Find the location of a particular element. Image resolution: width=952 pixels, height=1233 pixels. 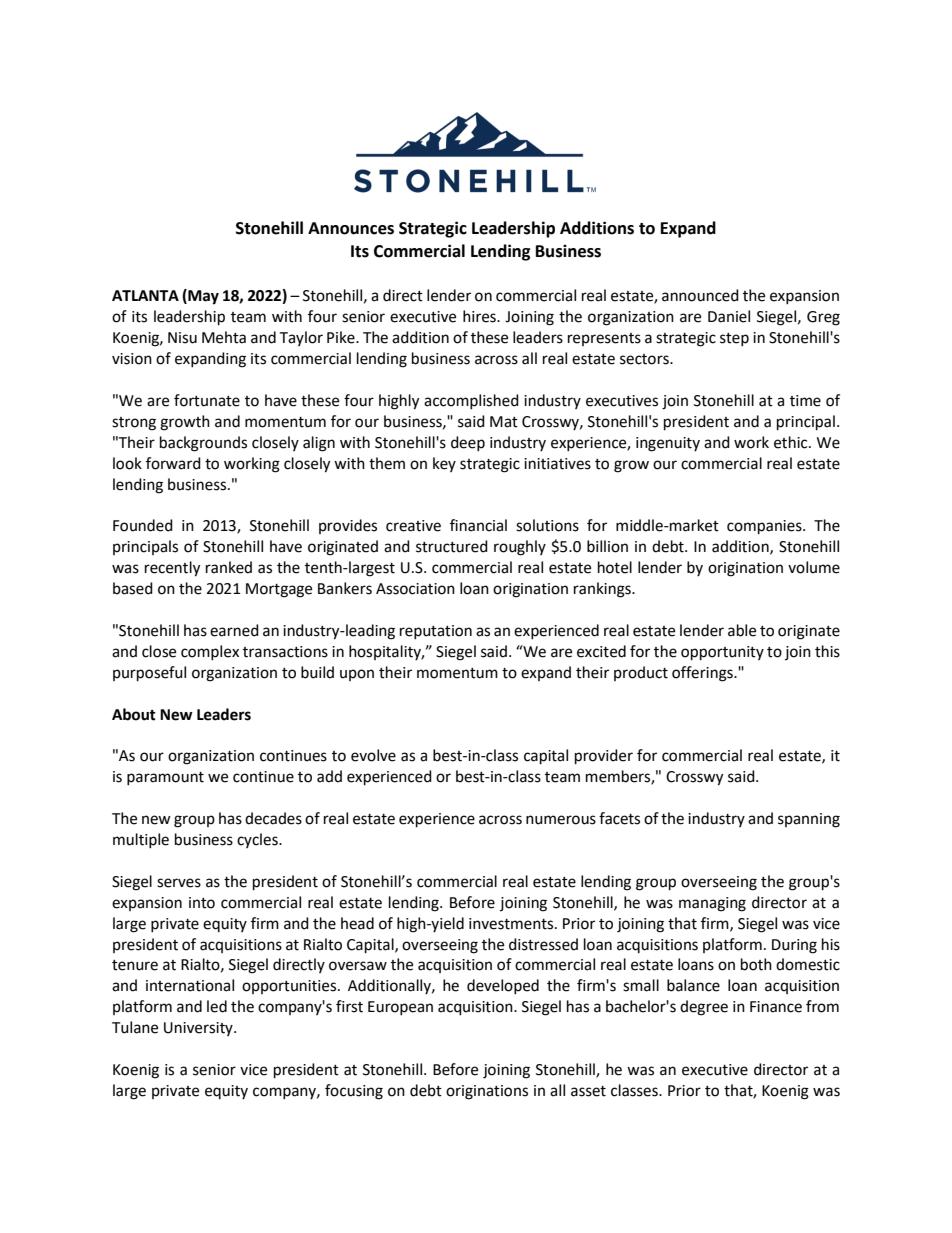

ATLANTA is located at coordinates (145, 295).
